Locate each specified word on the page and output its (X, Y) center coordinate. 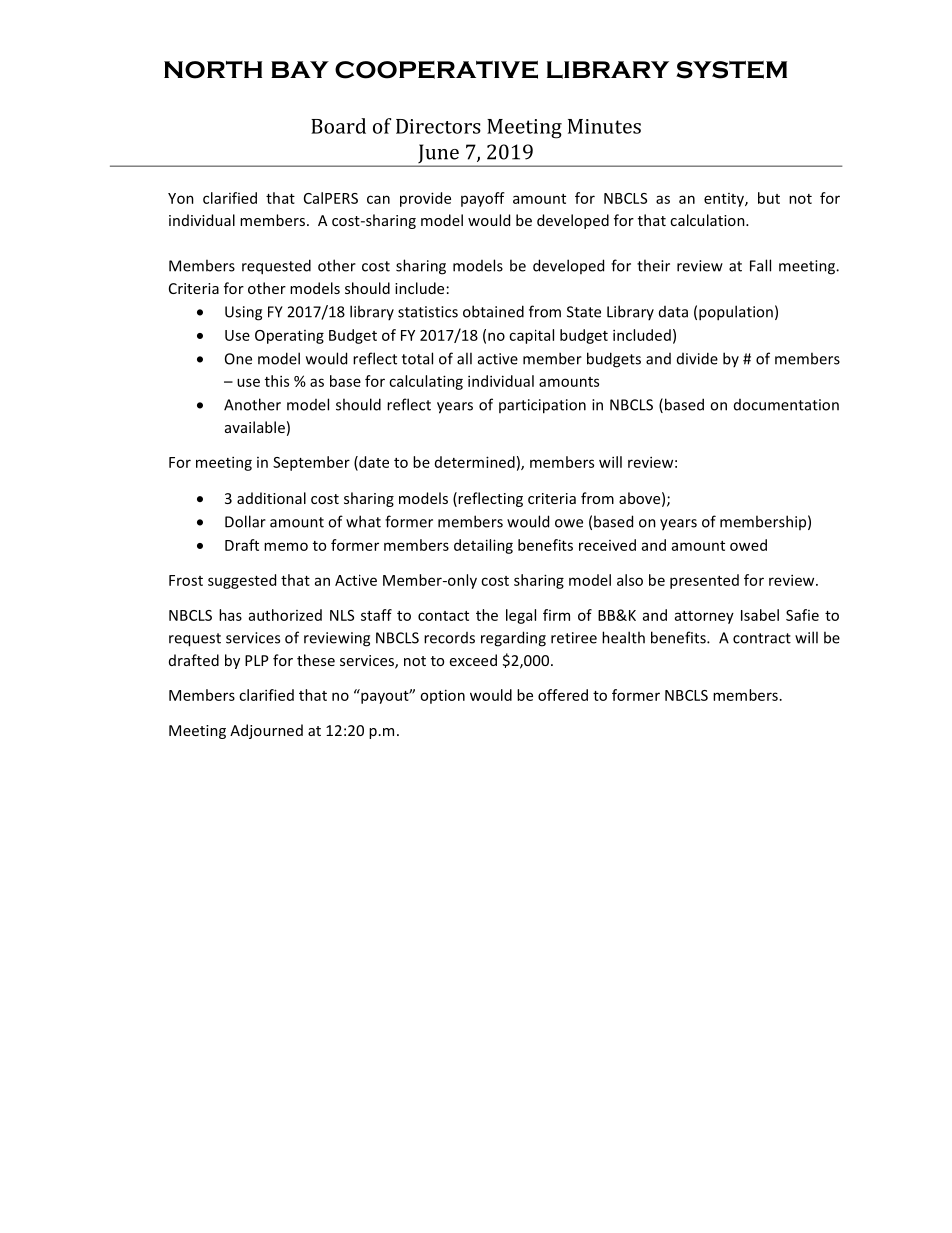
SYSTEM (731, 70)
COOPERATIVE (436, 70)
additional (271, 498)
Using (243, 313)
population (736, 313)
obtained (493, 311)
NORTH (213, 70)
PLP (257, 660)
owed (748, 545)
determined (475, 462)
